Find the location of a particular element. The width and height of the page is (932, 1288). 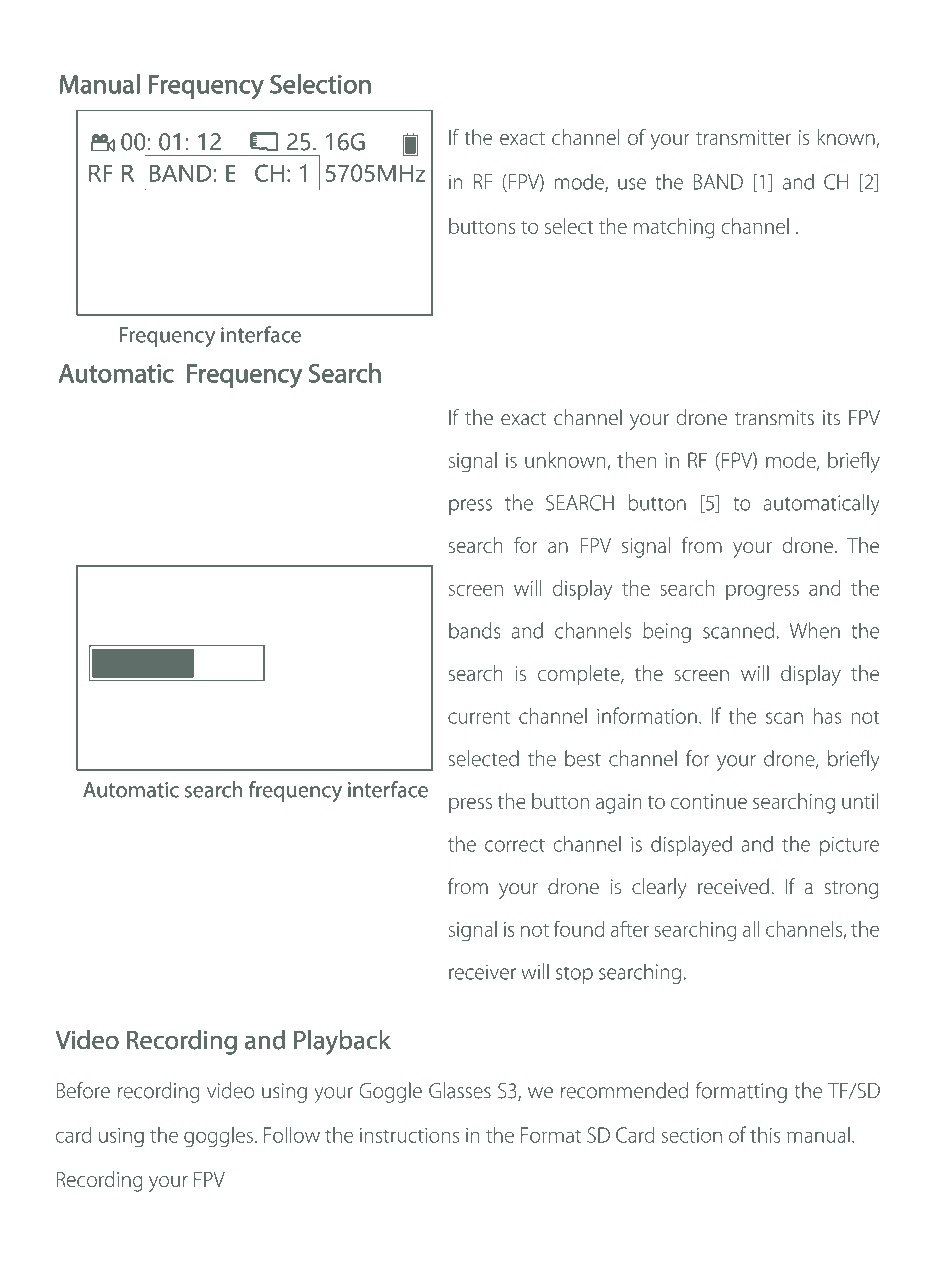

current is located at coordinates (479, 717).
